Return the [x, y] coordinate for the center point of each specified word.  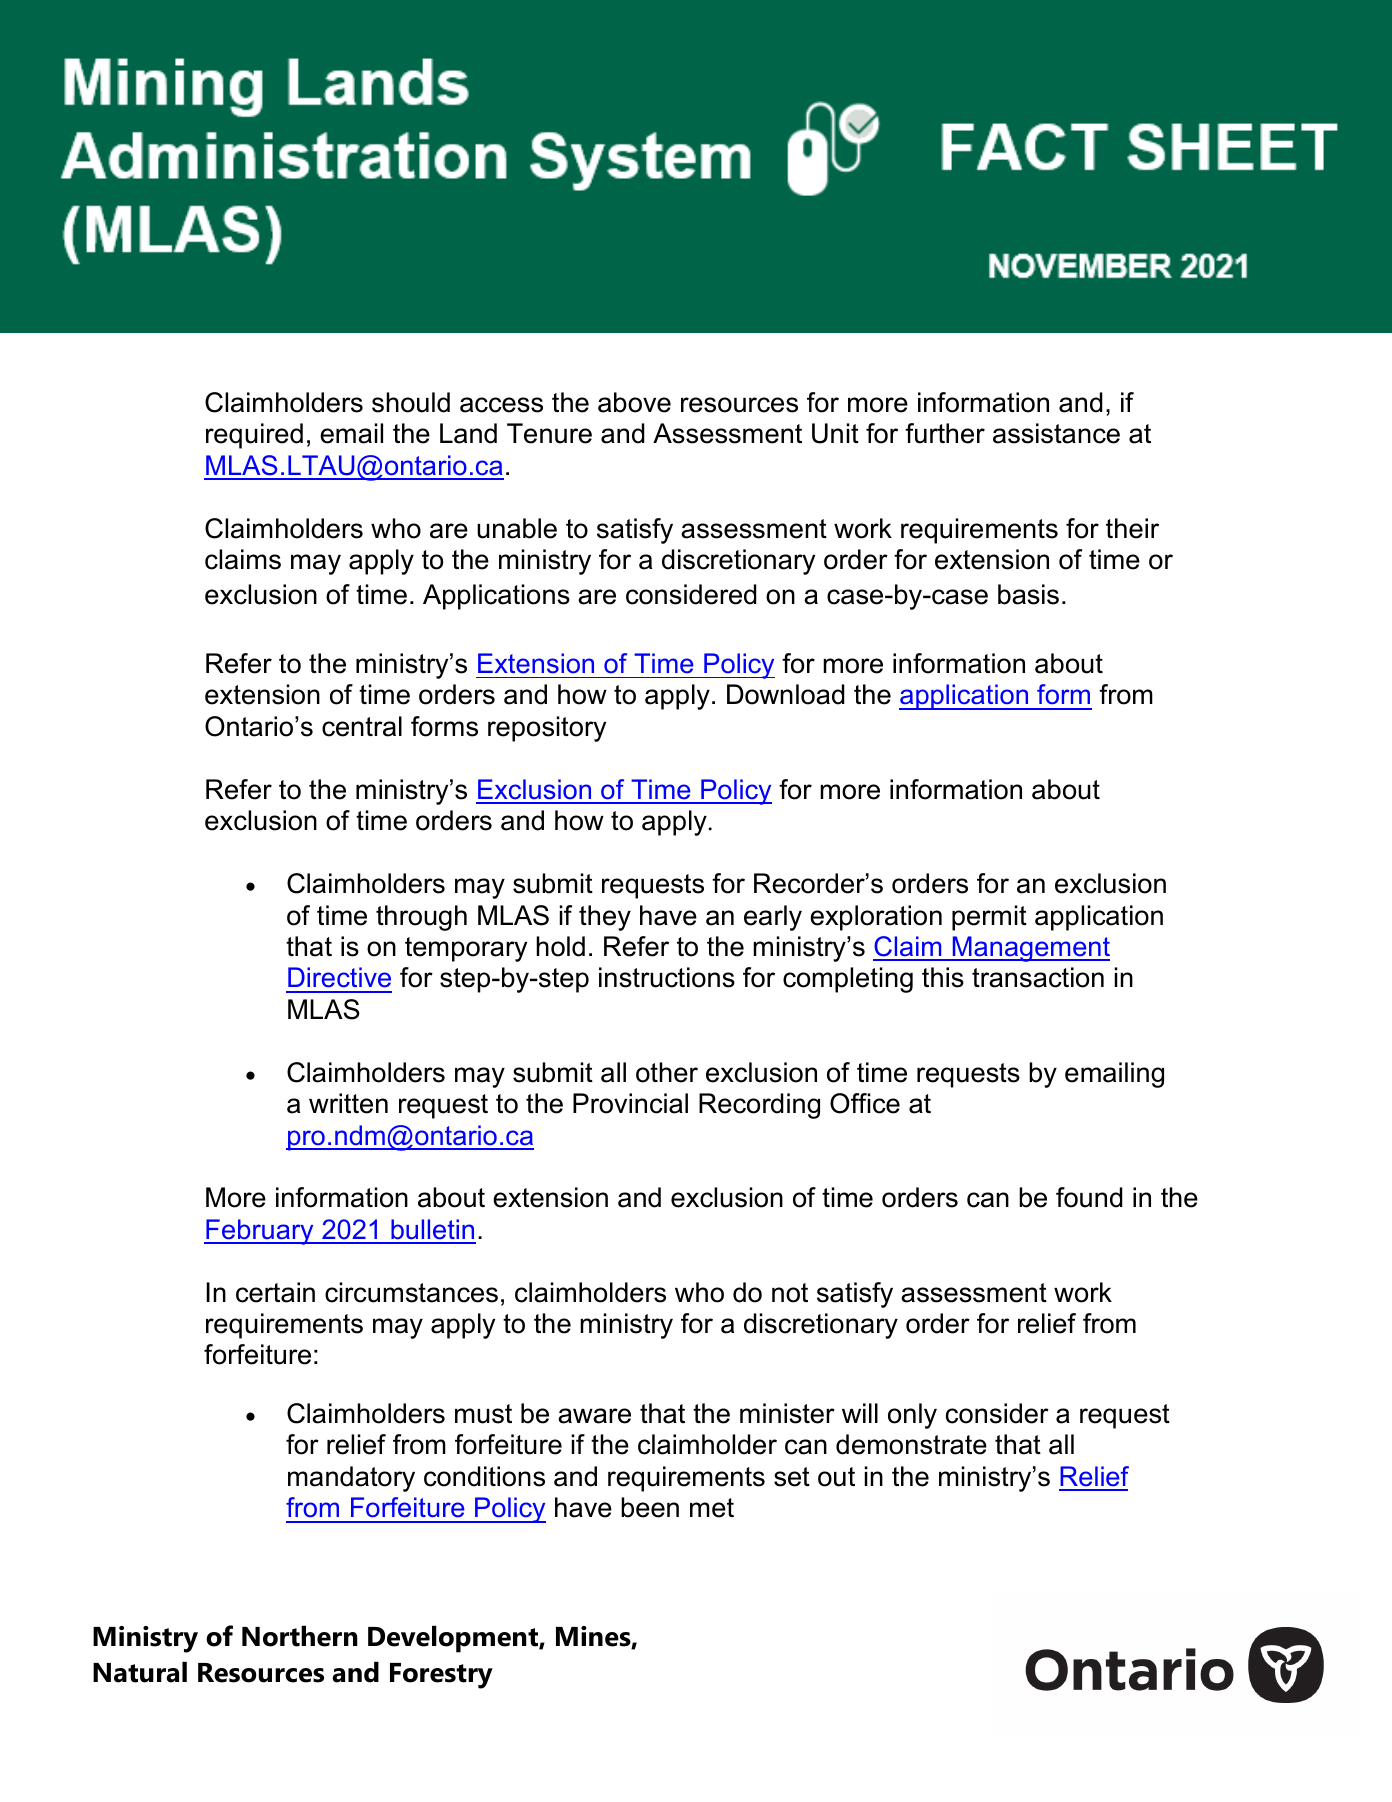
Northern [300, 1636]
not [790, 1293]
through [421, 918]
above [634, 402]
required [254, 436]
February [260, 1232]
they [605, 918]
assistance [1056, 433]
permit [989, 918]
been [650, 1507]
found [1089, 1197]
